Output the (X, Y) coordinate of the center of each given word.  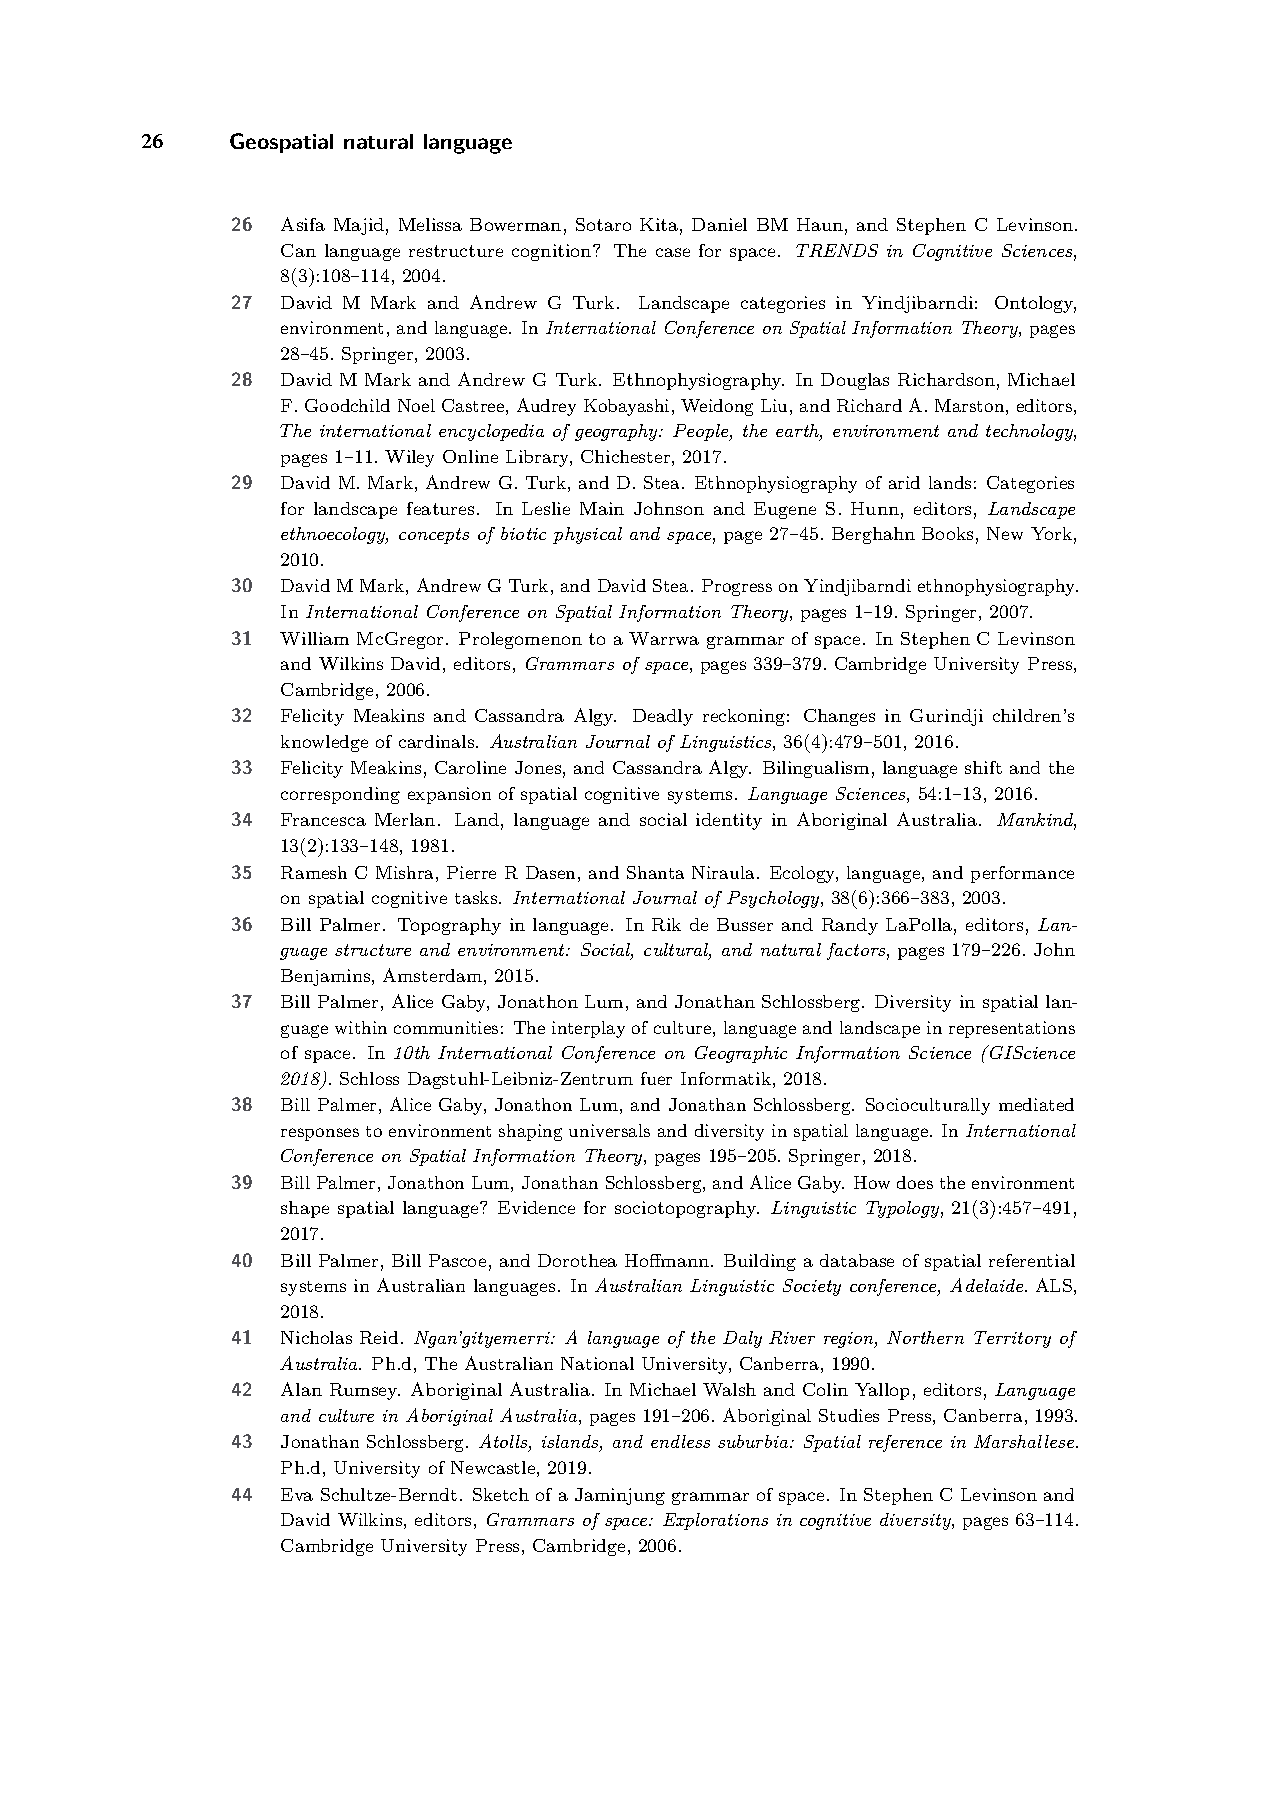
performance (1022, 874)
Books (947, 533)
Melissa (430, 224)
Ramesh (314, 872)
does (915, 1182)
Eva (297, 1494)
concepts (434, 536)
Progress (737, 587)
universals (609, 1130)
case (673, 252)
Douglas (855, 381)
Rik (666, 924)
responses (320, 1134)
